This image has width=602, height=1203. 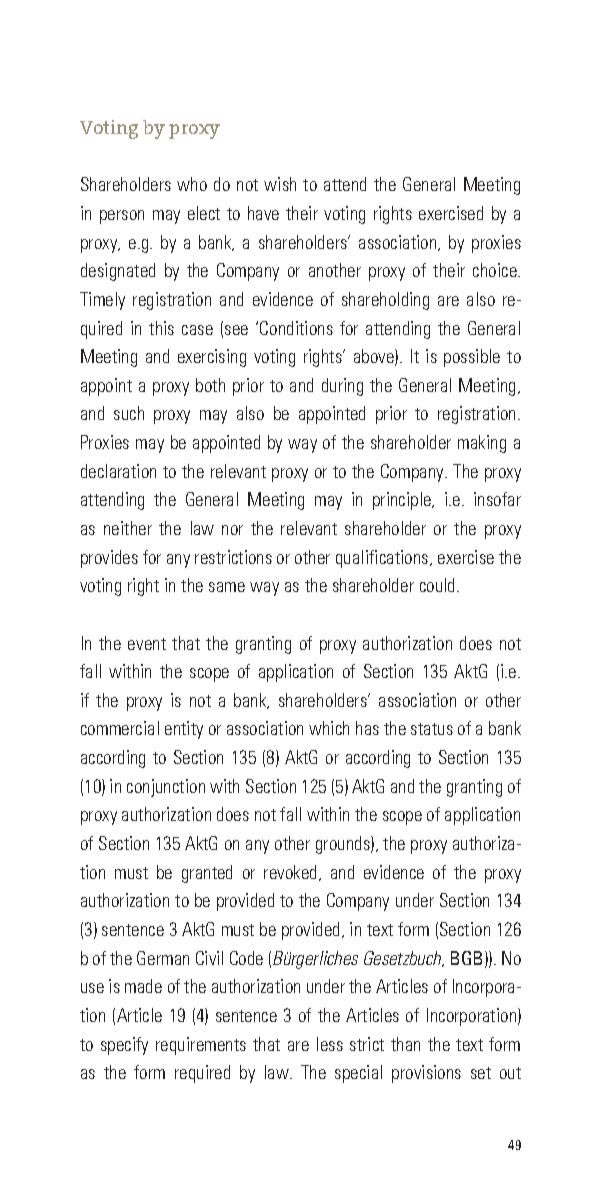 What do you see at coordinates (280, 184) in the image?
I see `wish` at bounding box center [280, 184].
